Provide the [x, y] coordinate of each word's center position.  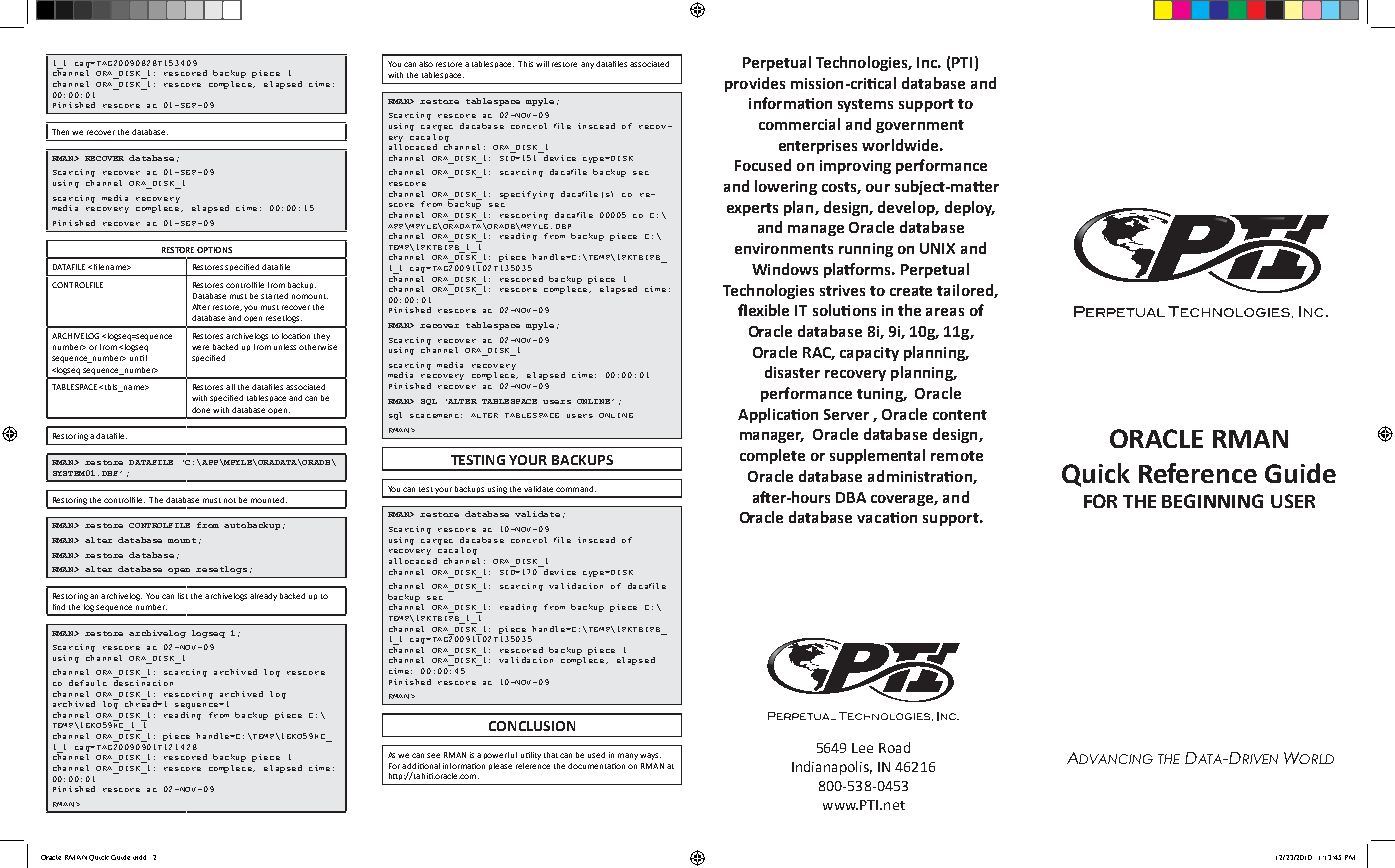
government [920, 126]
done [201, 410]
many [628, 756]
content [960, 415]
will [542, 64]
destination [143, 683]
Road [894, 747]
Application [778, 415]
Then [62, 132]
